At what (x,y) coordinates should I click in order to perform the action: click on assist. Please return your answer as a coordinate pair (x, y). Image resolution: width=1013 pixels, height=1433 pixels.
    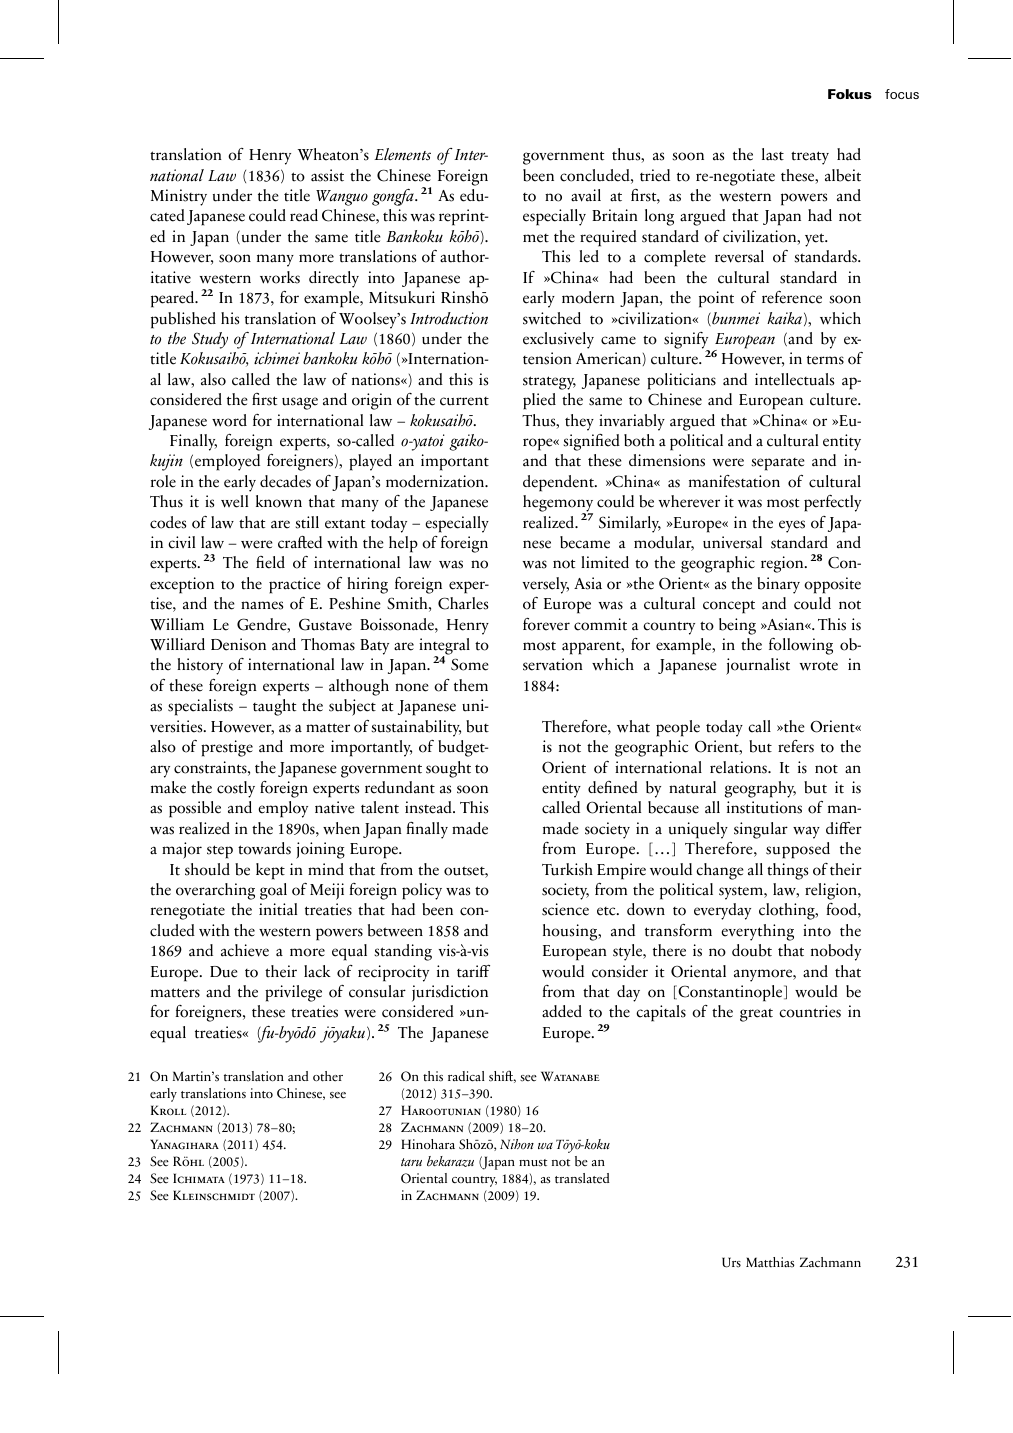
    Looking at the image, I should click on (327, 175).
